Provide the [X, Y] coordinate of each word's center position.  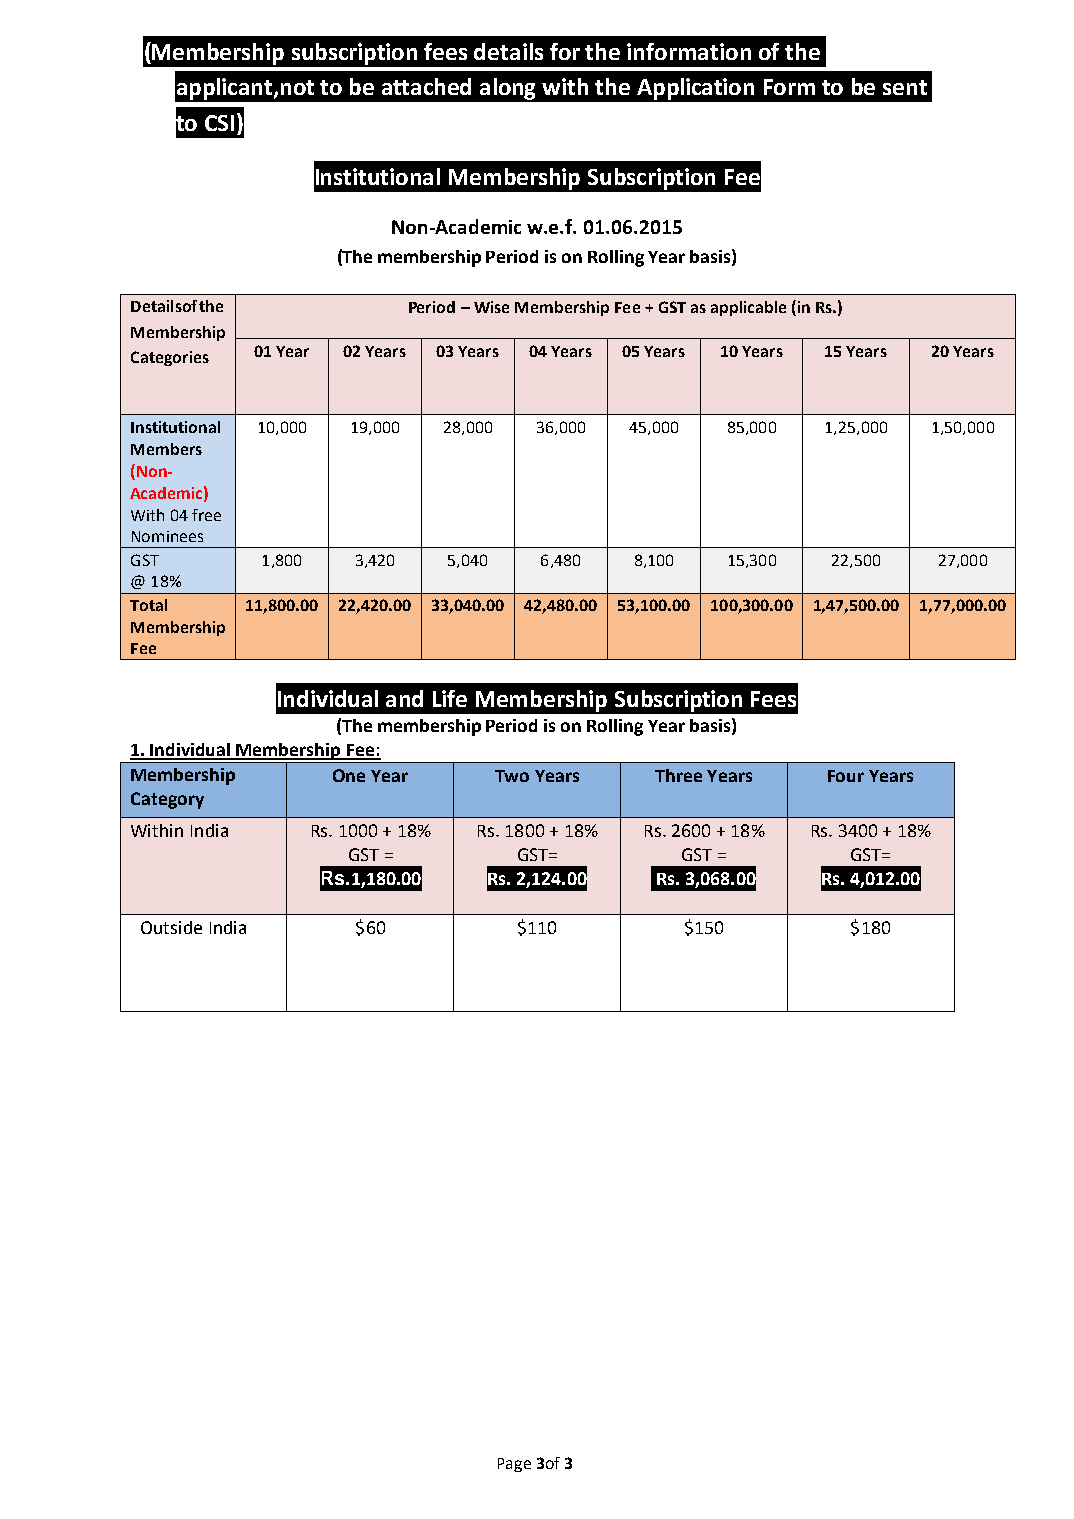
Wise [491, 307]
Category [167, 800]
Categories [170, 358]
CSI [219, 123]
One [349, 775]
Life [450, 698]
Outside [171, 927]
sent [905, 87]
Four [846, 776]
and [404, 698]
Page [514, 1465]
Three [678, 775]
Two [512, 776]
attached [426, 86]
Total [148, 605]
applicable [748, 308]
